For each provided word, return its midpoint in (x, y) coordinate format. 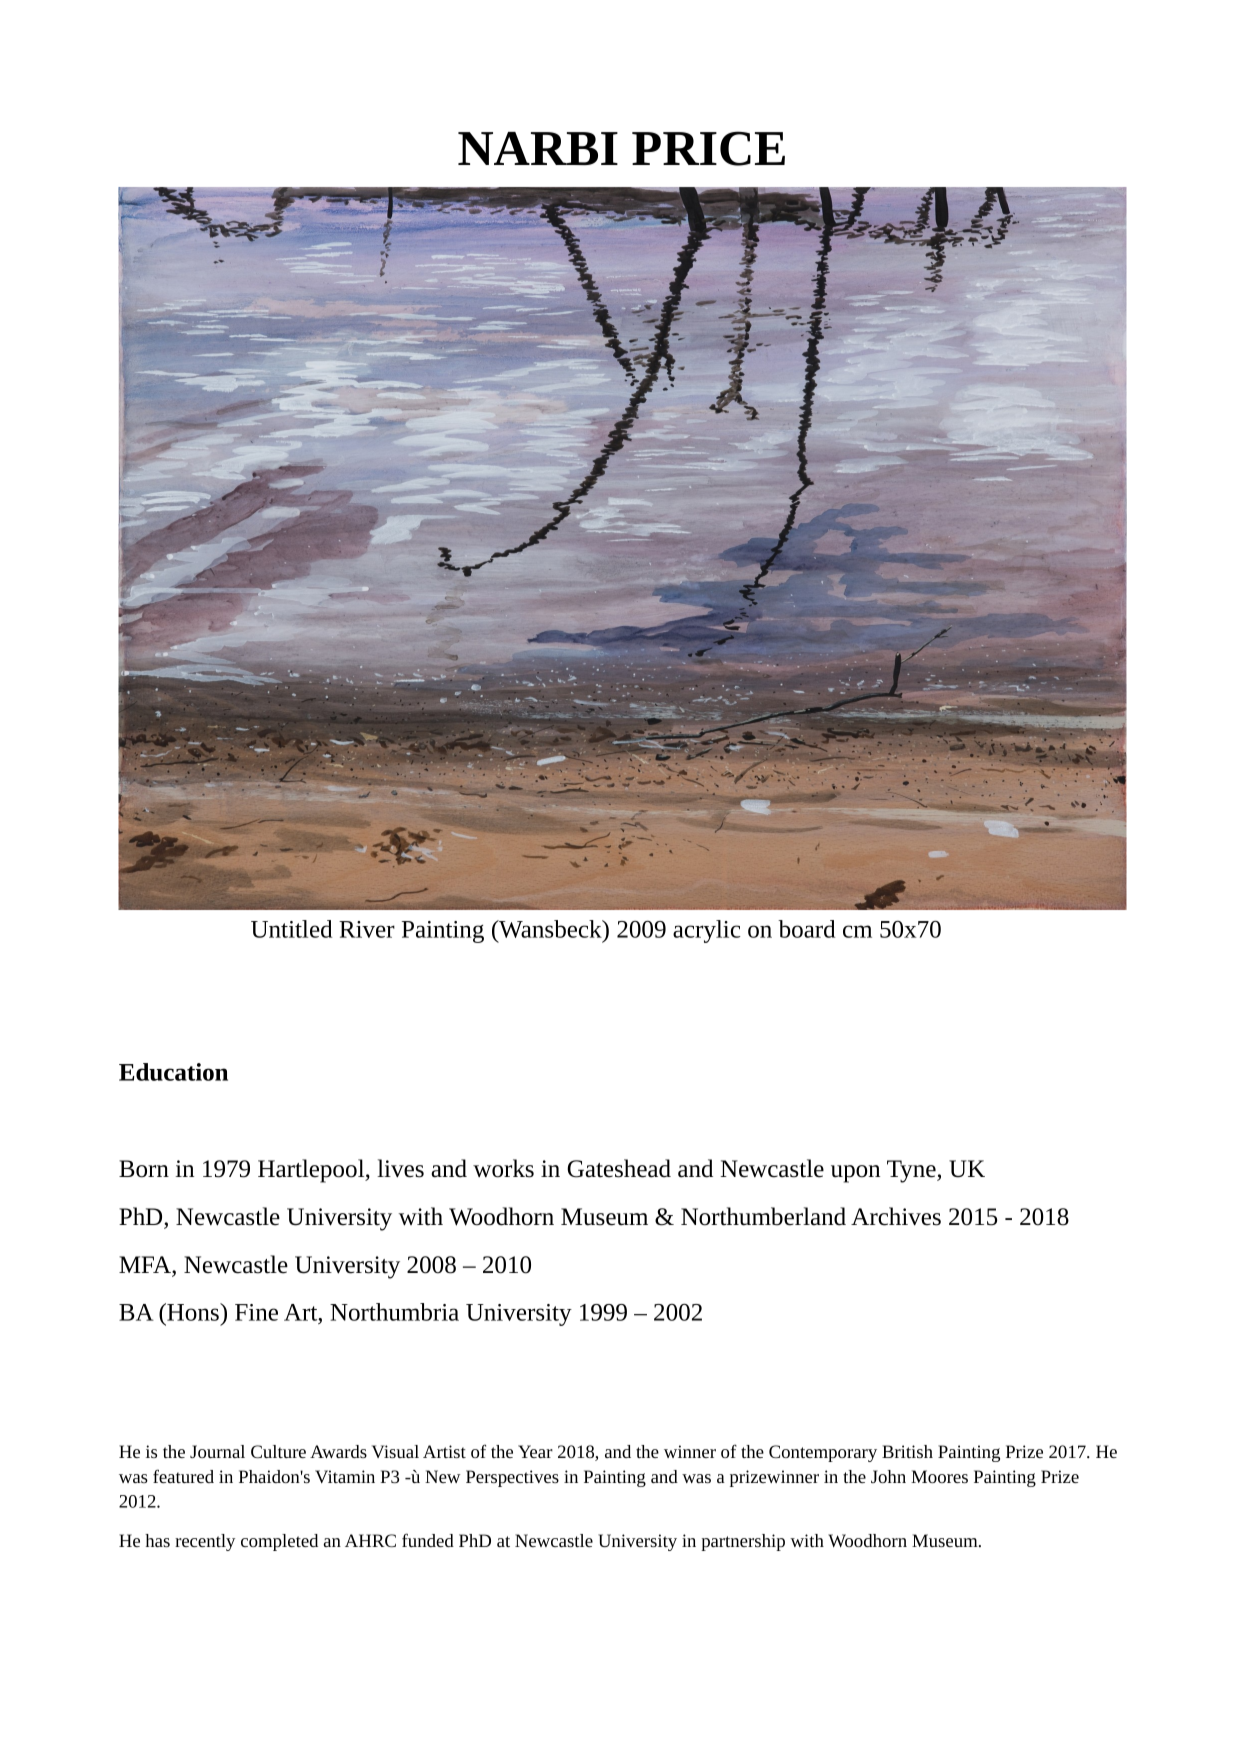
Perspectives (512, 1478)
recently (205, 1542)
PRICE (708, 148)
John (888, 1476)
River (367, 929)
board (806, 929)
